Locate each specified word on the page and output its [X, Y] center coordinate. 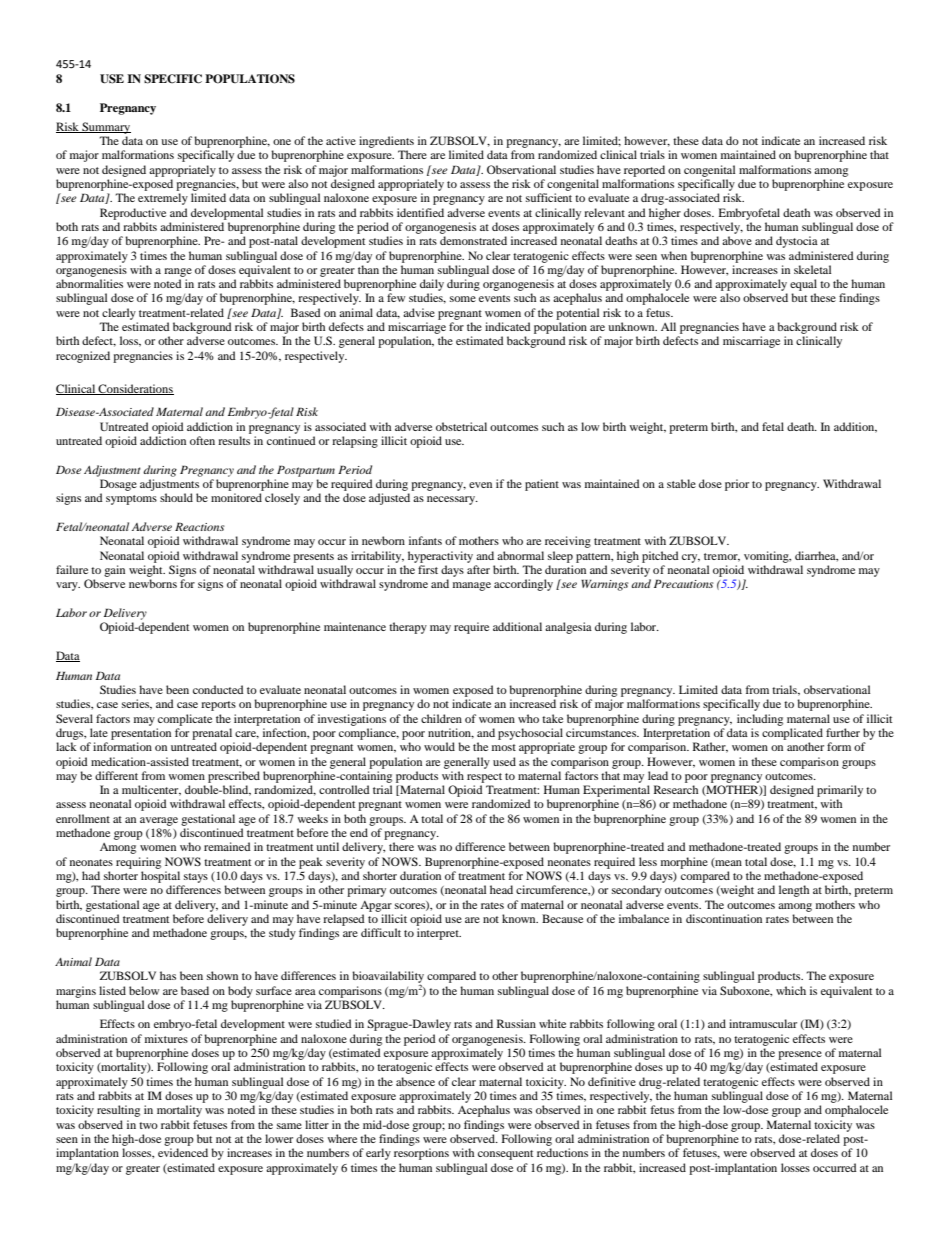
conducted [218, 689]
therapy [408, 628]
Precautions [684, 583]
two [148, 1125]
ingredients [386, 142]
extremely [163, 199]
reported [644, 171]
